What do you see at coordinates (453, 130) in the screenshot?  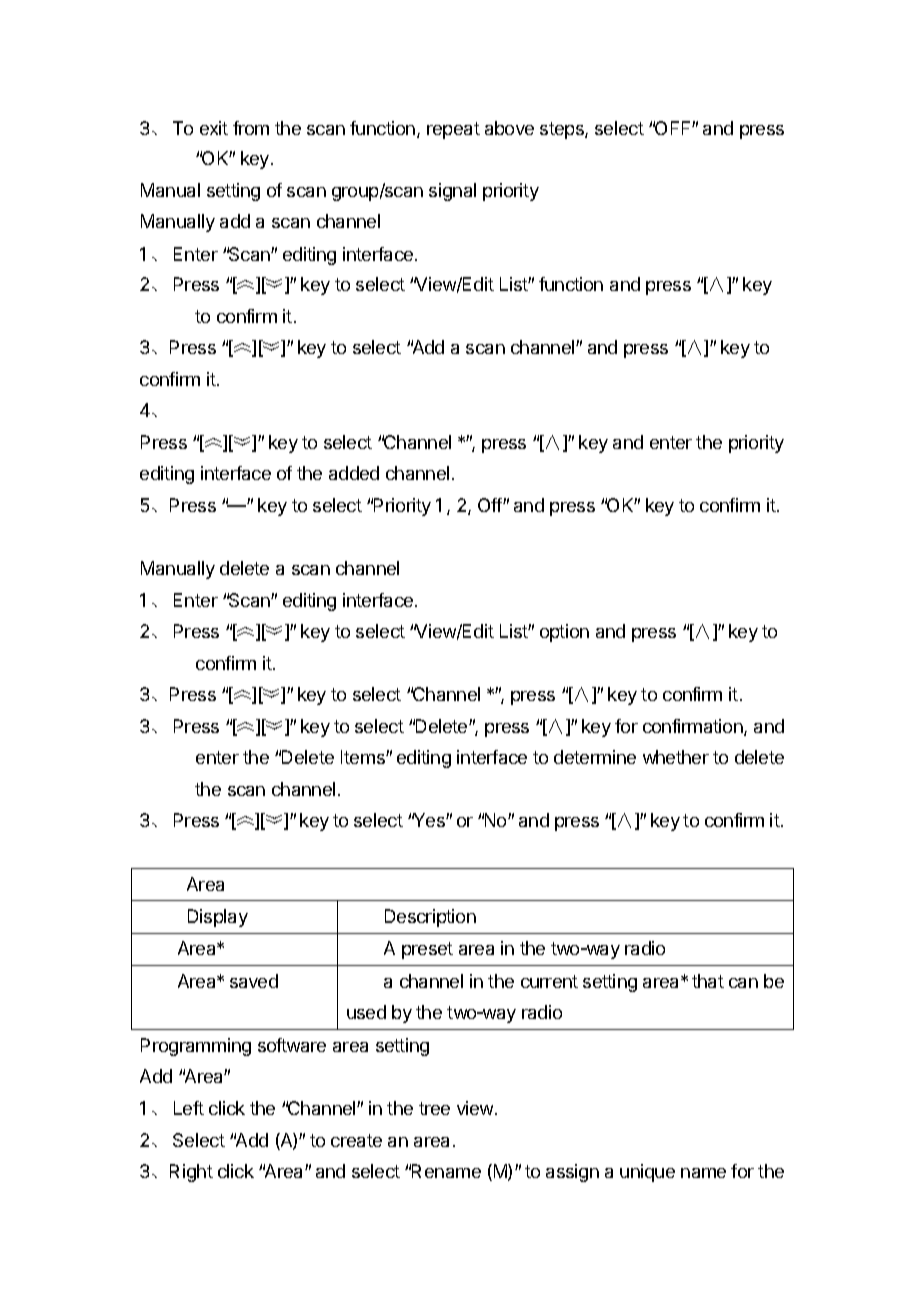 I see `repeat` at bounding box center [453, 130].
